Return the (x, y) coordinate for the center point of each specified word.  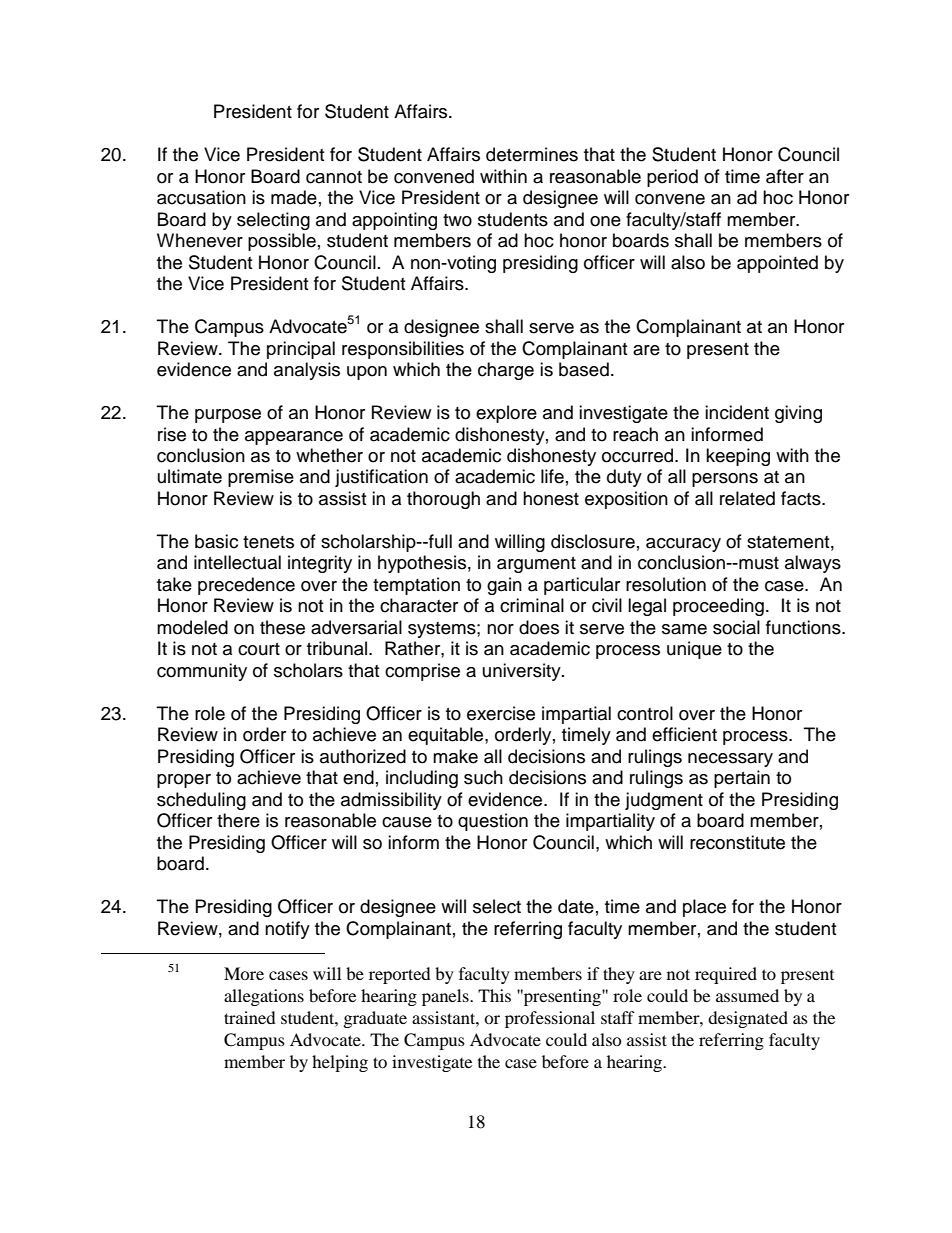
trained (250, 1017)
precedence (246, 586)
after (785, 176)
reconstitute (737, 842)
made (294, 197)
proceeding (718, 607)
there (238, 820)
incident (737, 412)
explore (506, 414)
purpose (228, 416)
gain (504, 586)
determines (532, 154)
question (493, 822)
